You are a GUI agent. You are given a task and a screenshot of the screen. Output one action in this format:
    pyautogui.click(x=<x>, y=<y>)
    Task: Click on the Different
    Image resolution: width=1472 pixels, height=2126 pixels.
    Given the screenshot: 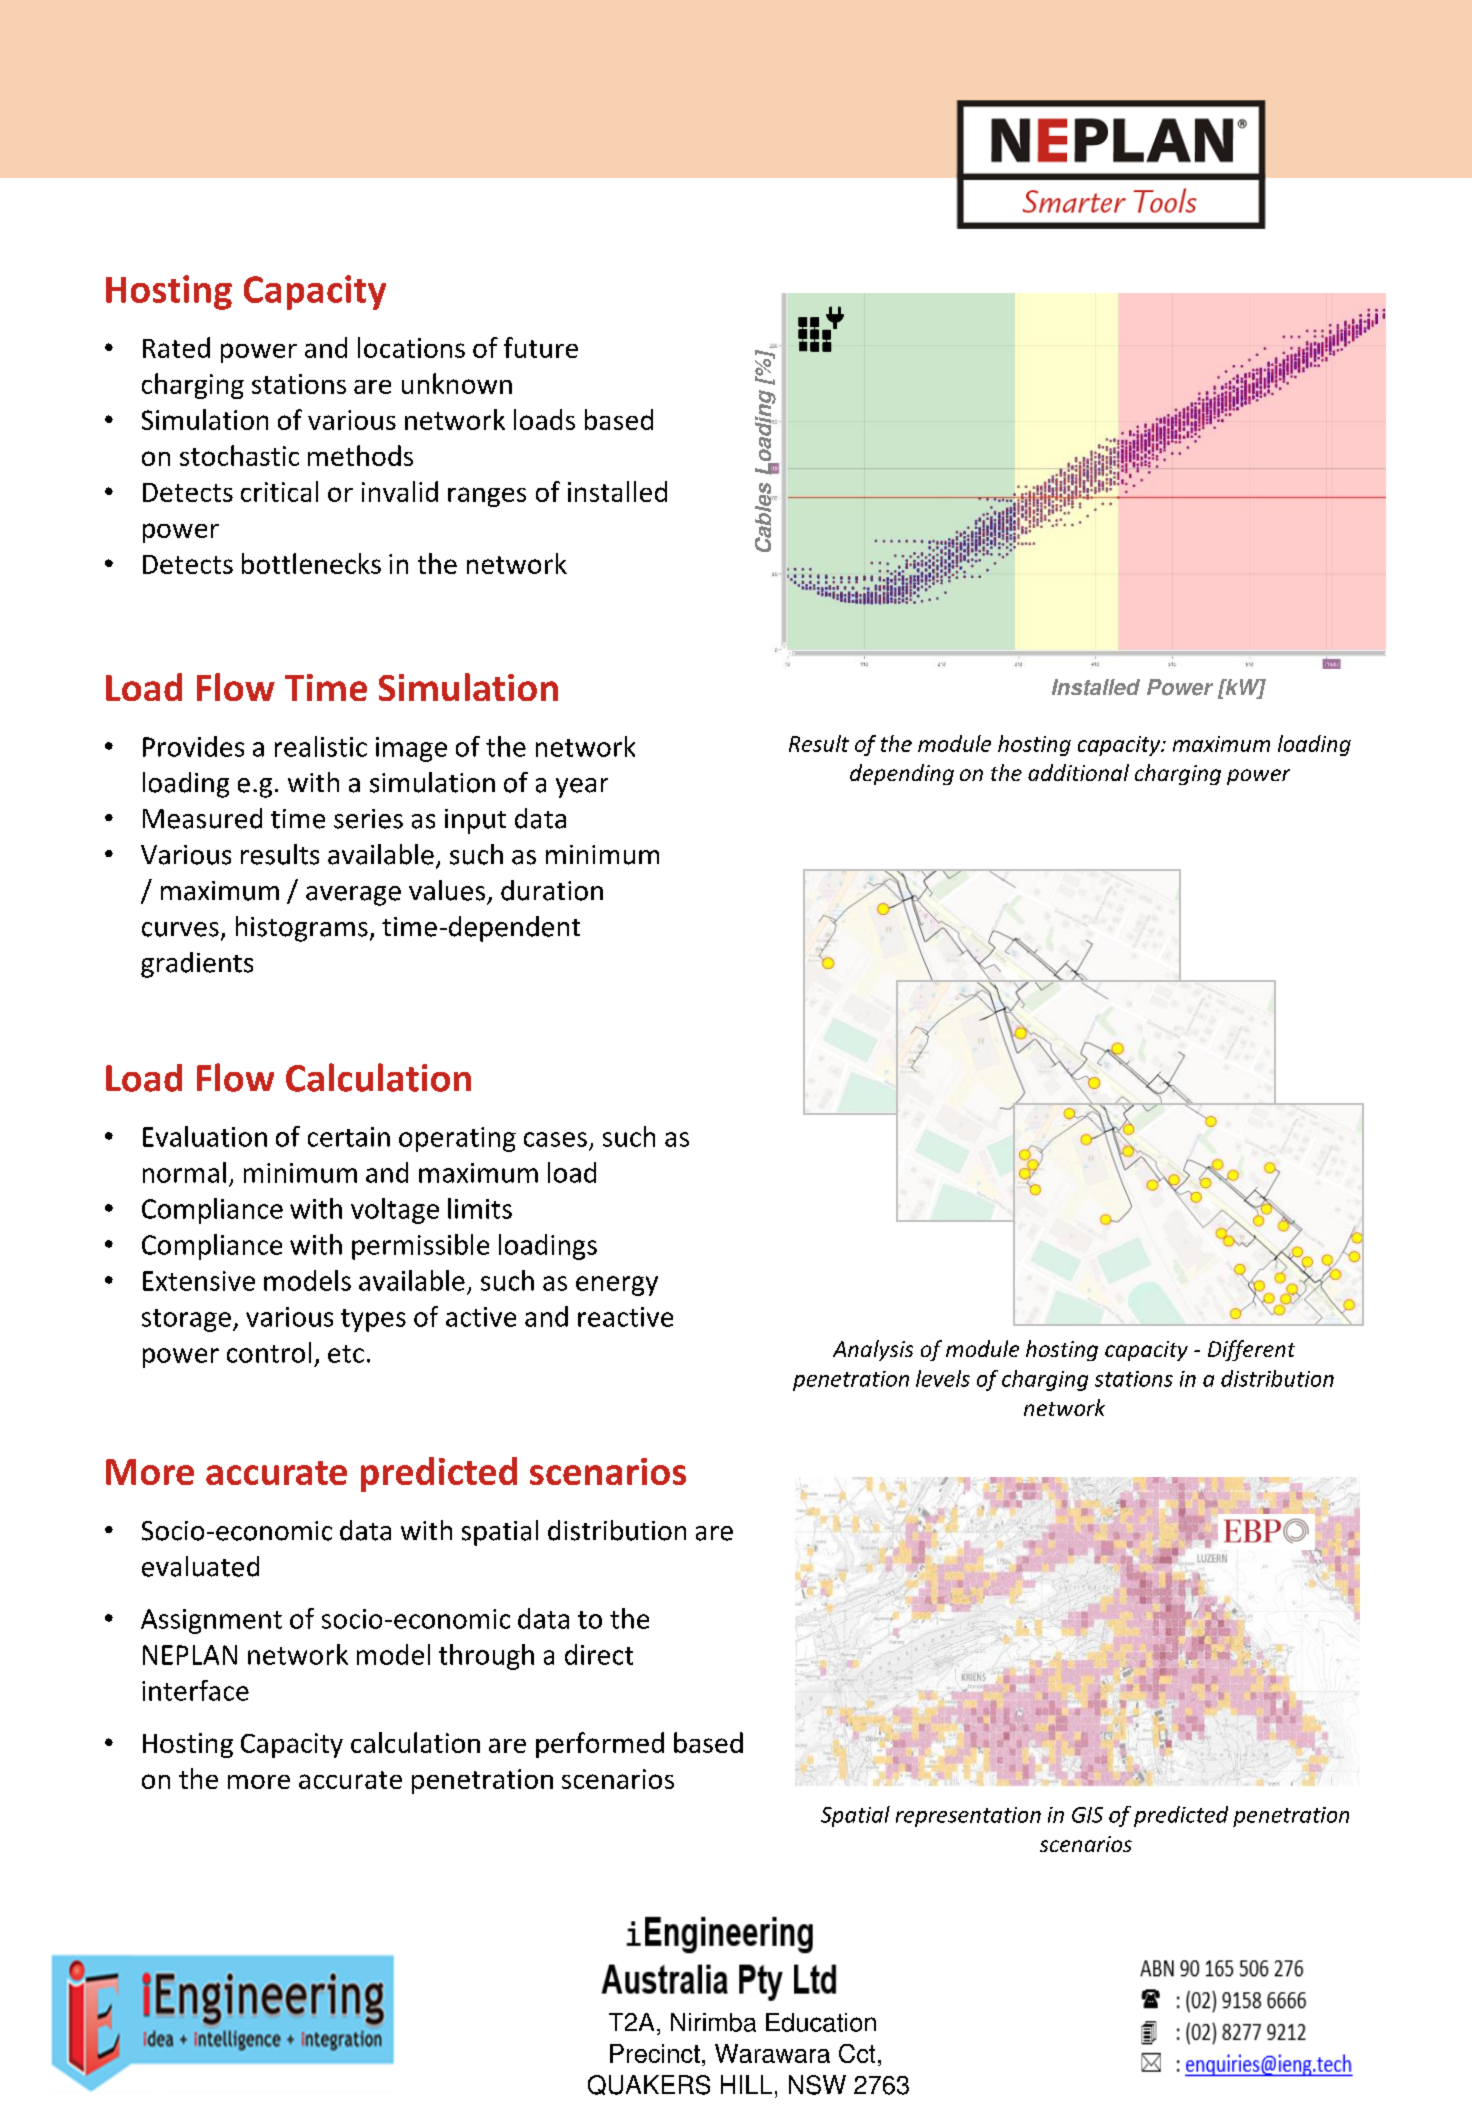 What is the action you would take?
    pyautogui.click(x=1251, y=1350)
